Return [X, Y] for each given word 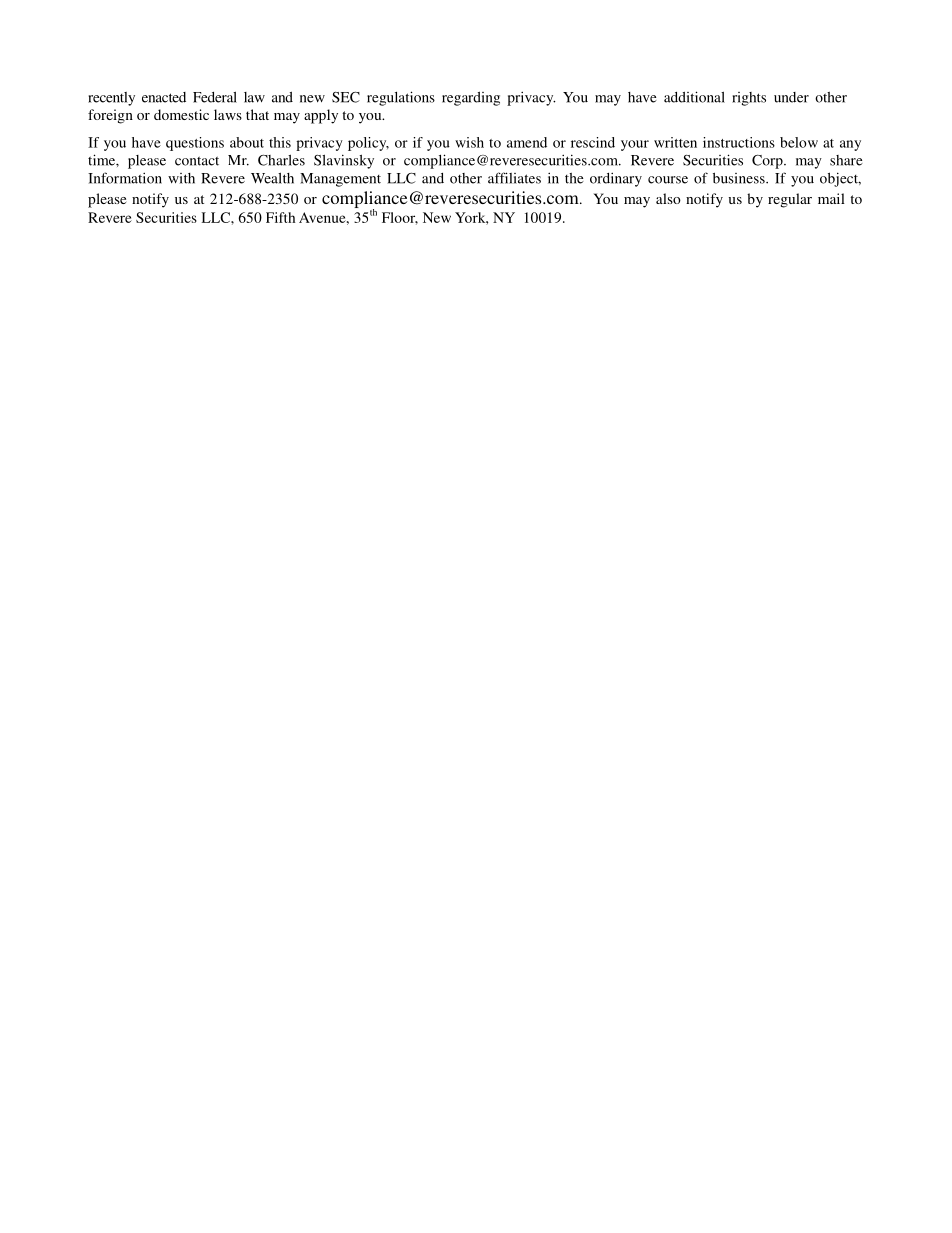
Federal [215, 97]
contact [197, 161]
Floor [400, 218]
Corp [768, 162]
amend [527, 142]
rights [749, 99]
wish [469, 142]
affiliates [514, 178]
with [181, 178]
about [247, 142]
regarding [471, 99]
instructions [739, 142]
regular [790, 200]
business [740, 178]
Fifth [280, 217]
